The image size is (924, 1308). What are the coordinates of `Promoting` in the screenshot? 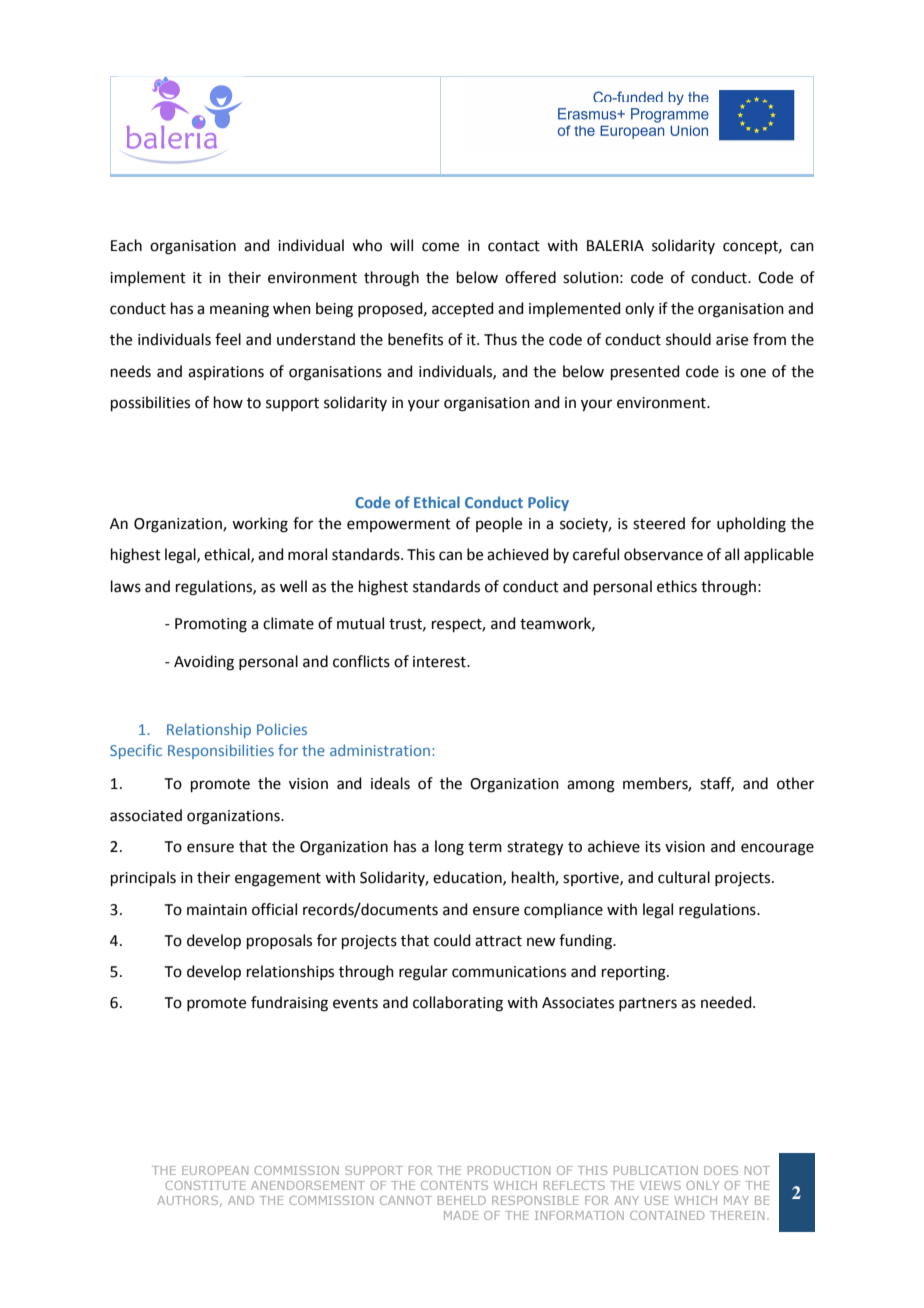 It's located at (211, 625).
